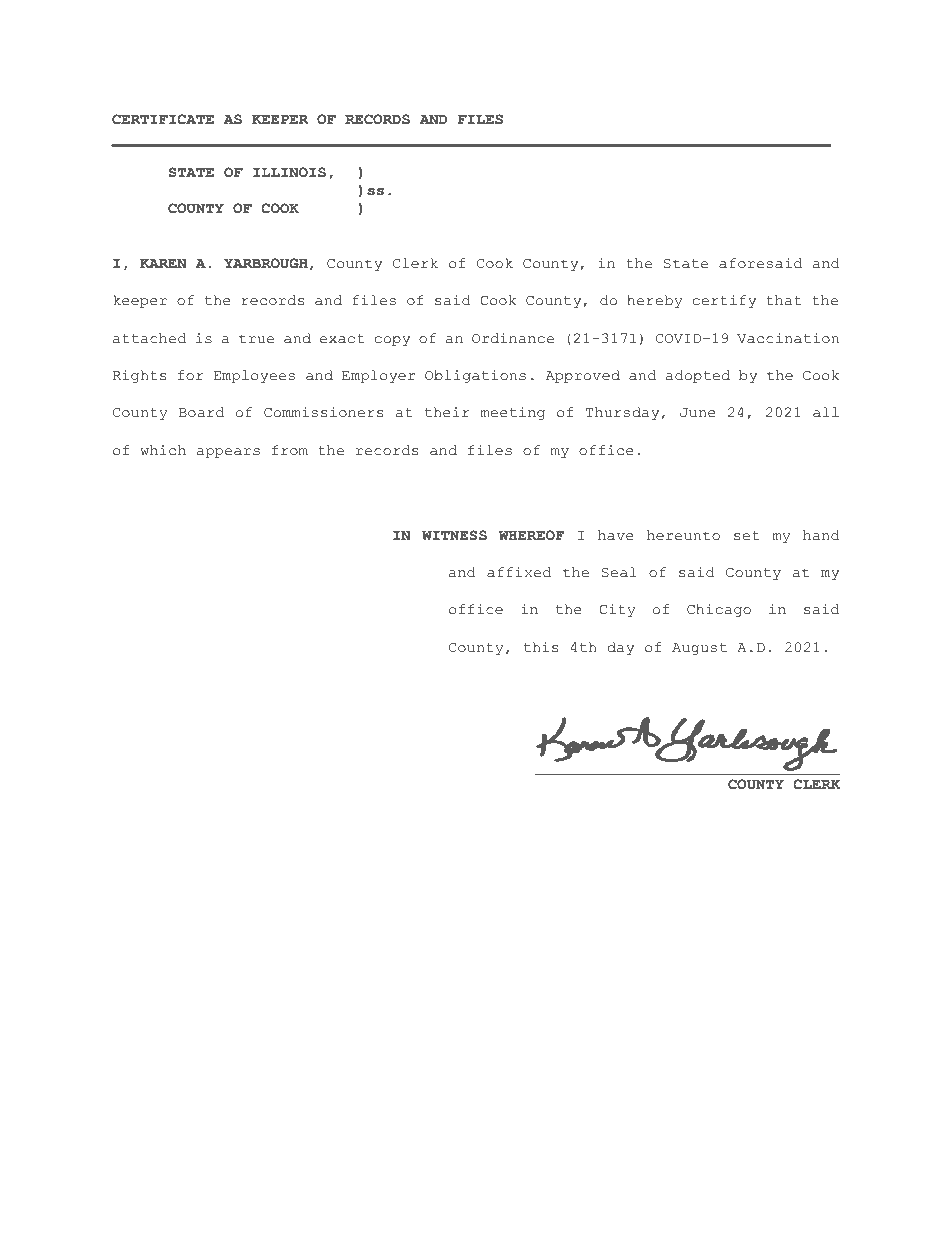 The width and height of the image is (952, 1233). Describe the element at coordinates (617, 610) in the image. I see `City` at that location.
